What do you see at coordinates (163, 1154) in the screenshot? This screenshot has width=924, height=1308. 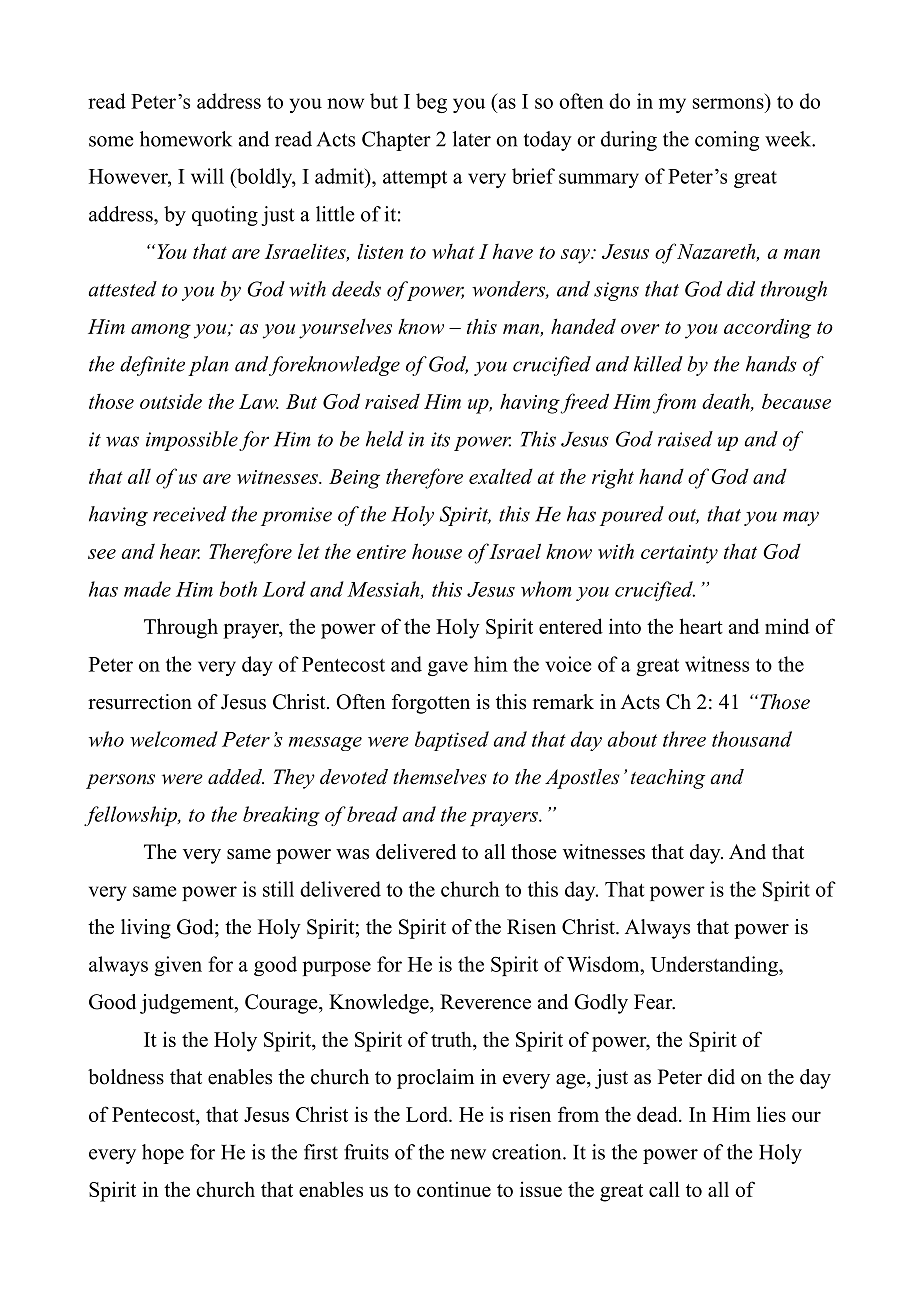 I see `hope` at bounding box center [163, 1154].
